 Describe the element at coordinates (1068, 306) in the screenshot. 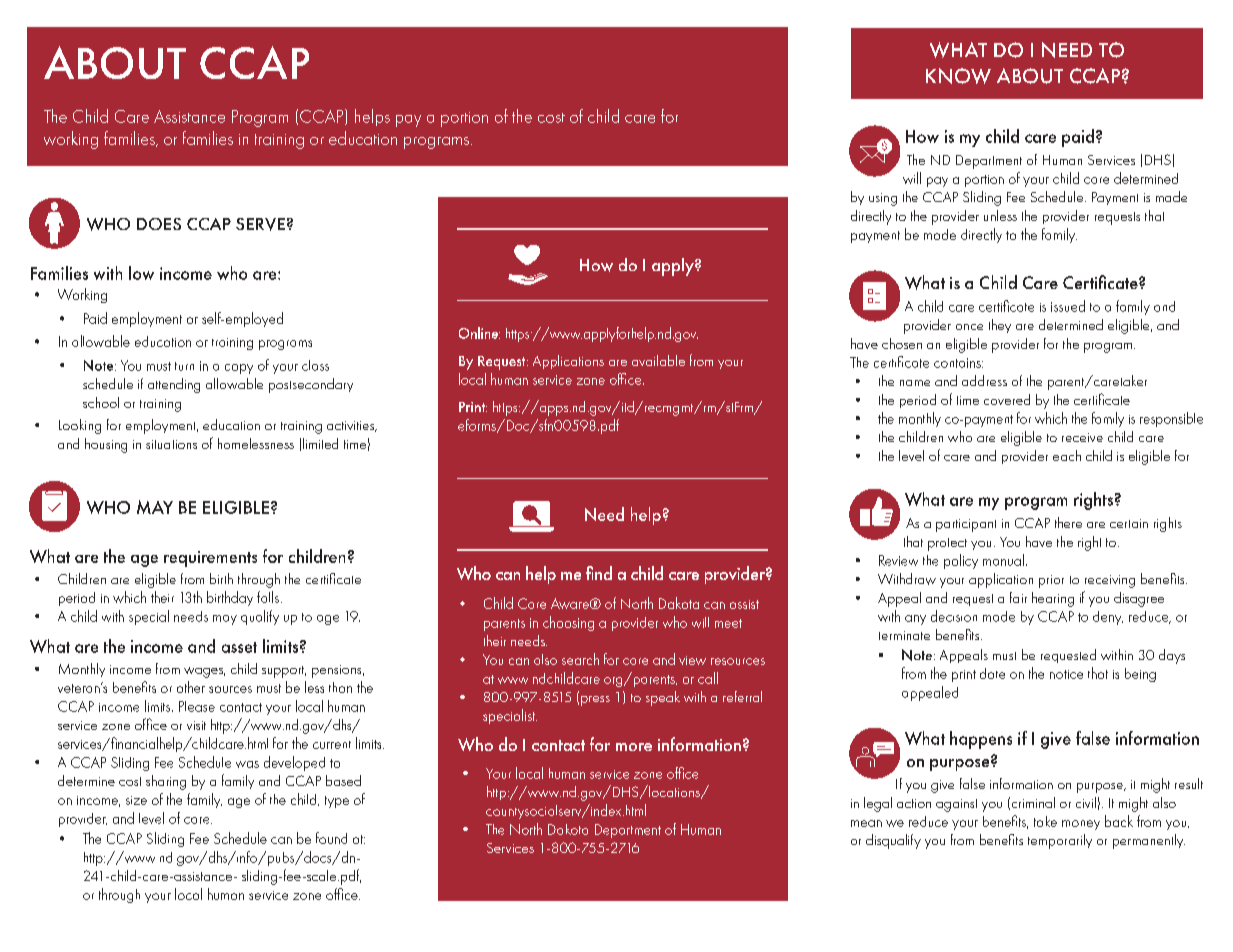

I see `issued` at that location.
